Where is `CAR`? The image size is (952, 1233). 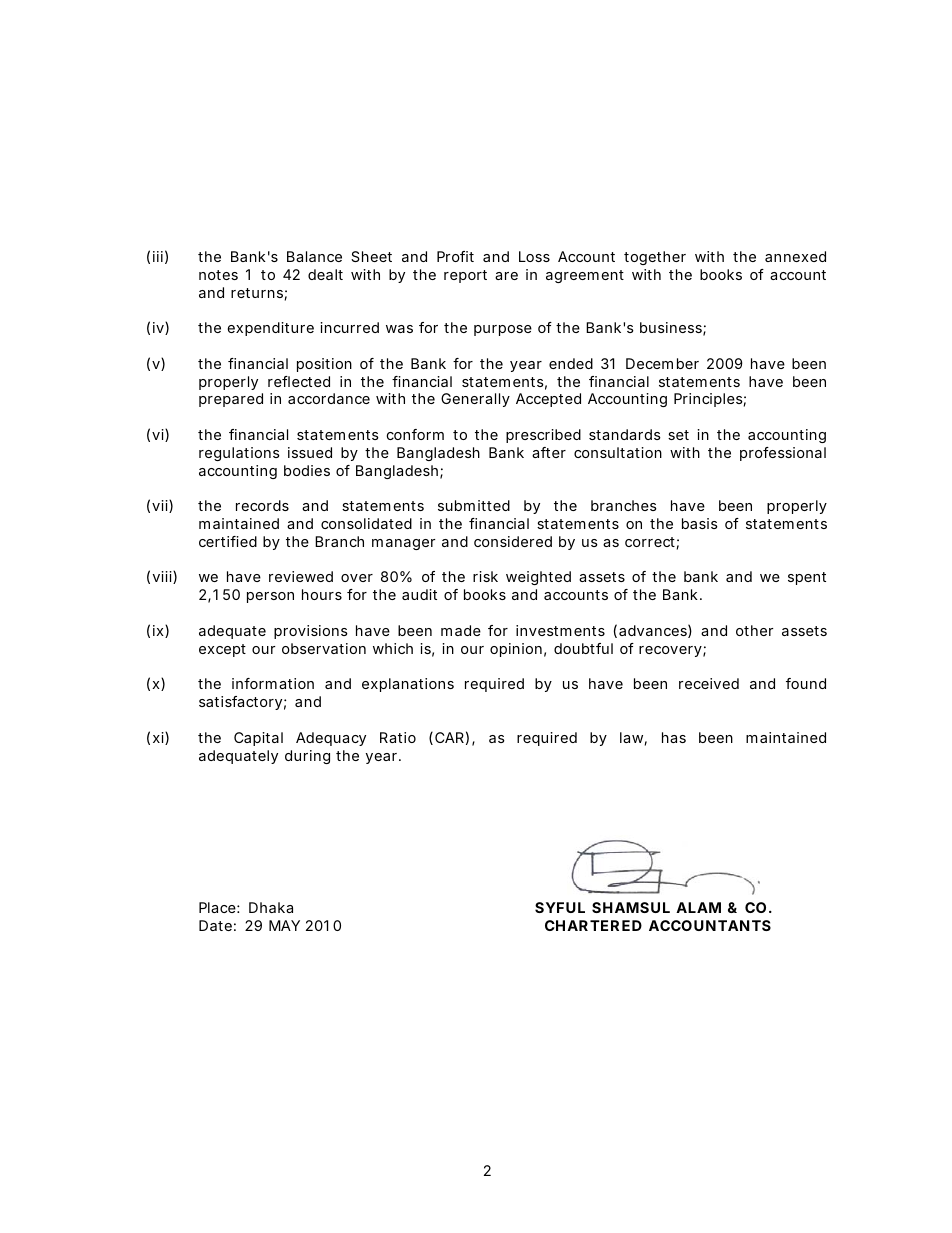
CAR is located at coordinates (449, 737).
